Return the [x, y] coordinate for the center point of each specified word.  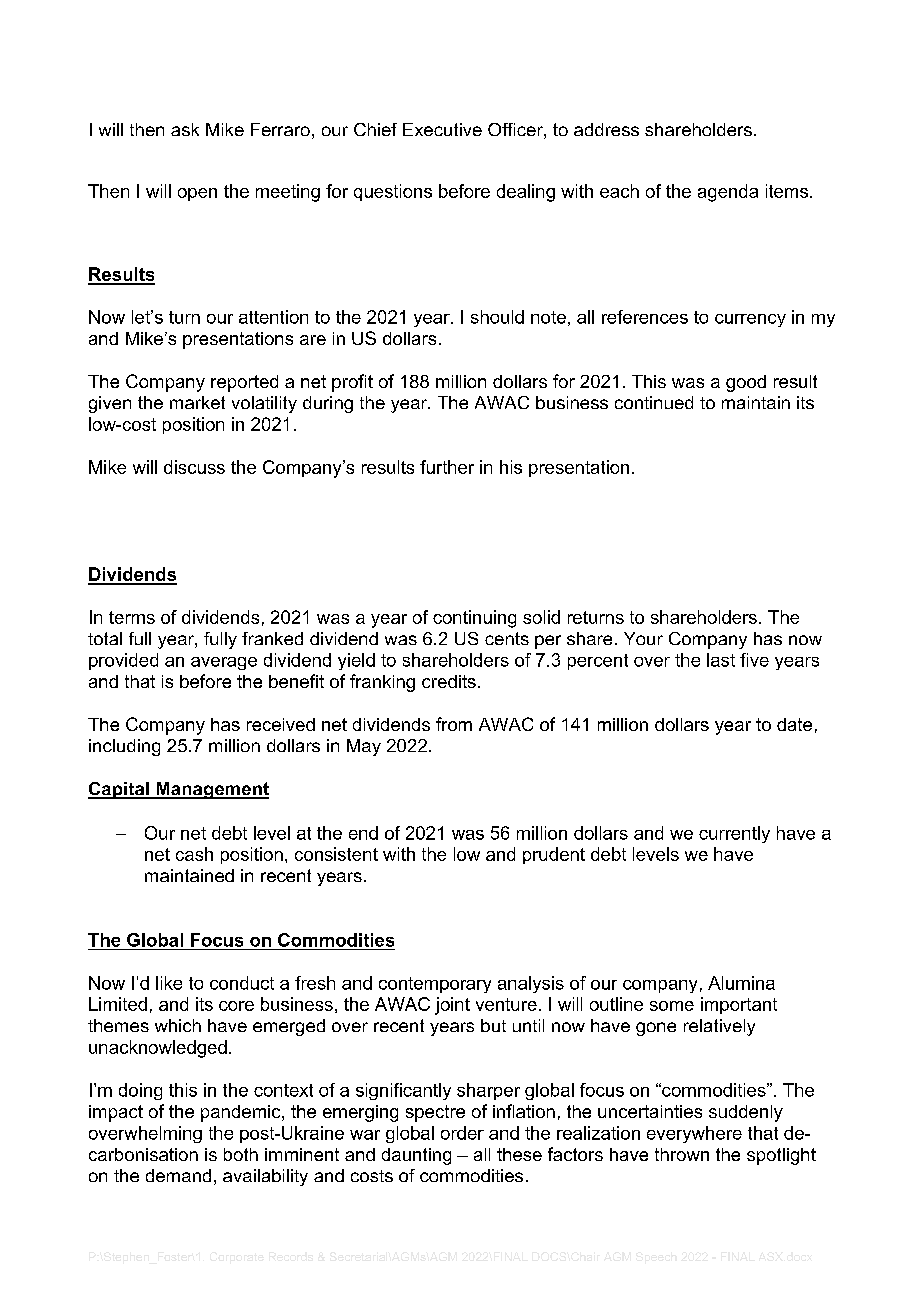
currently [734, 834]
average [224, 663]
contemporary [435, 985]
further [447, 467]
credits [449, 681]
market [197, 402]
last [721, 660]
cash [194, 854]
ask [185, 129]
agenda [728, 193]
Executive [442, 129]
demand [178, 1175]
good [746, 383]
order [462, 1133]
